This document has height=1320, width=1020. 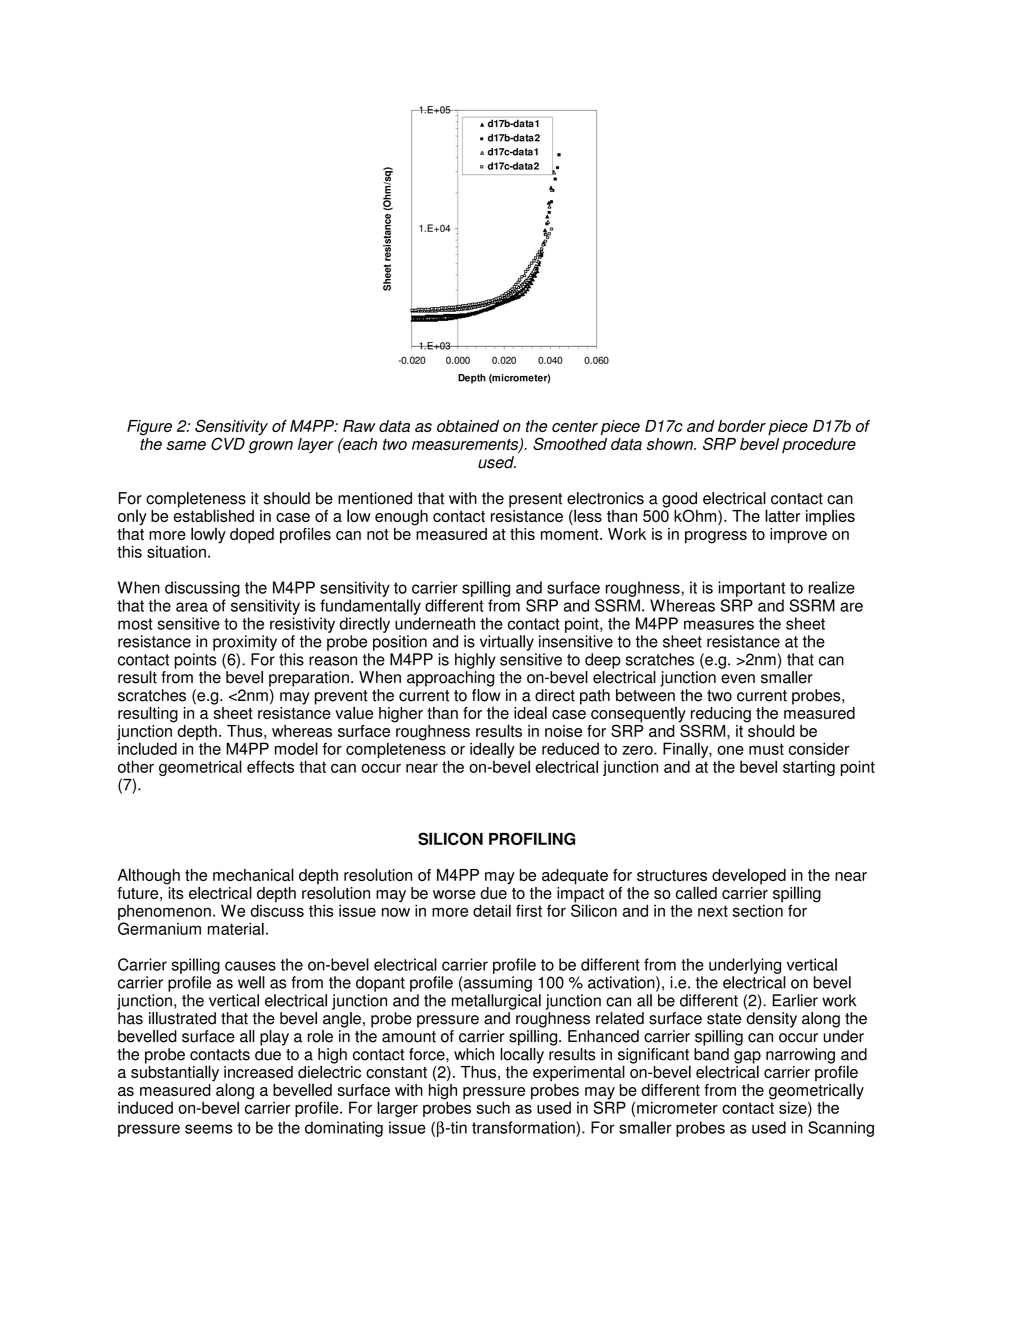 I want to click on obtained, so click(x=468, y=426).
